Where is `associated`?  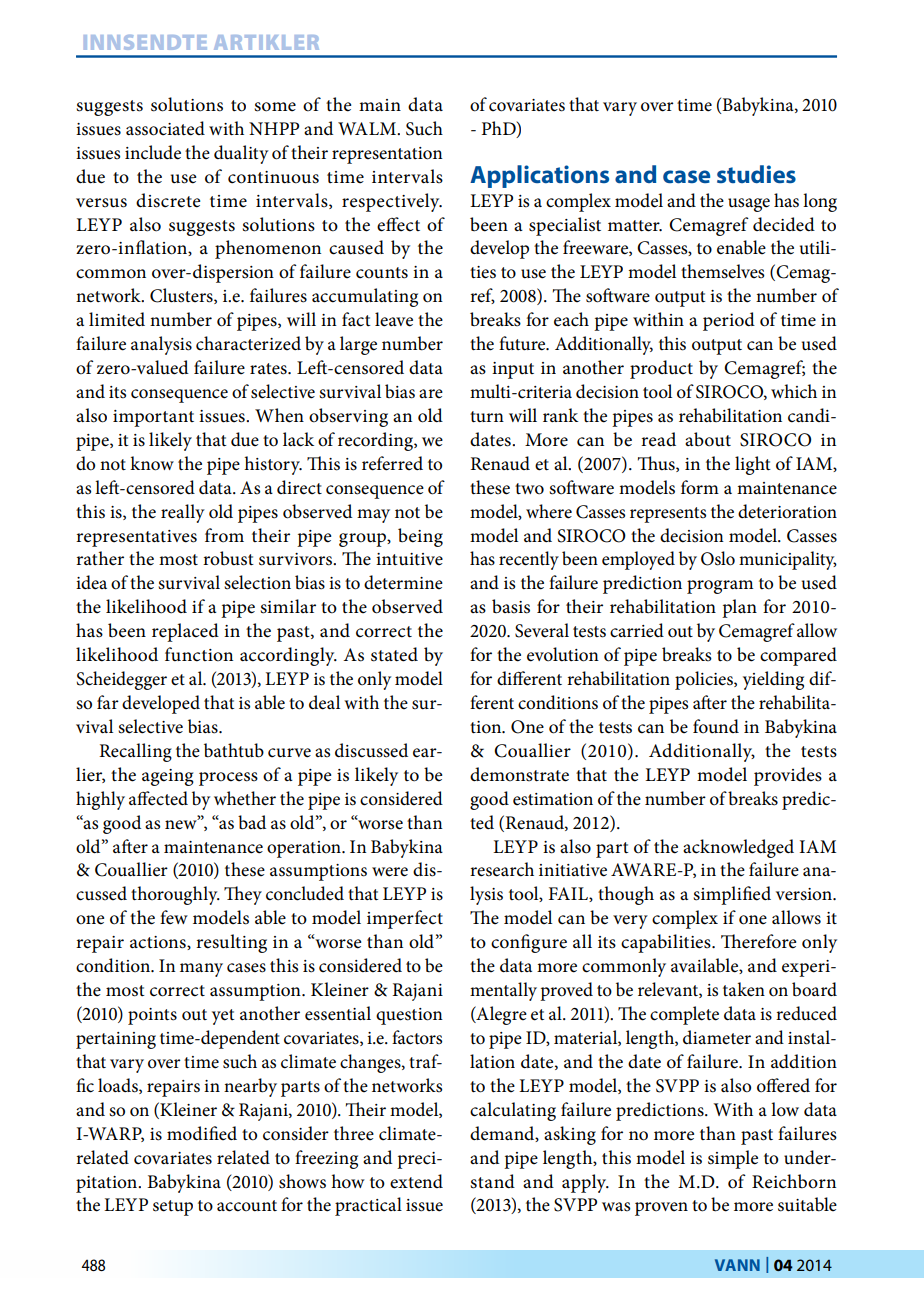 associated is located at coordinates (165, 128).
